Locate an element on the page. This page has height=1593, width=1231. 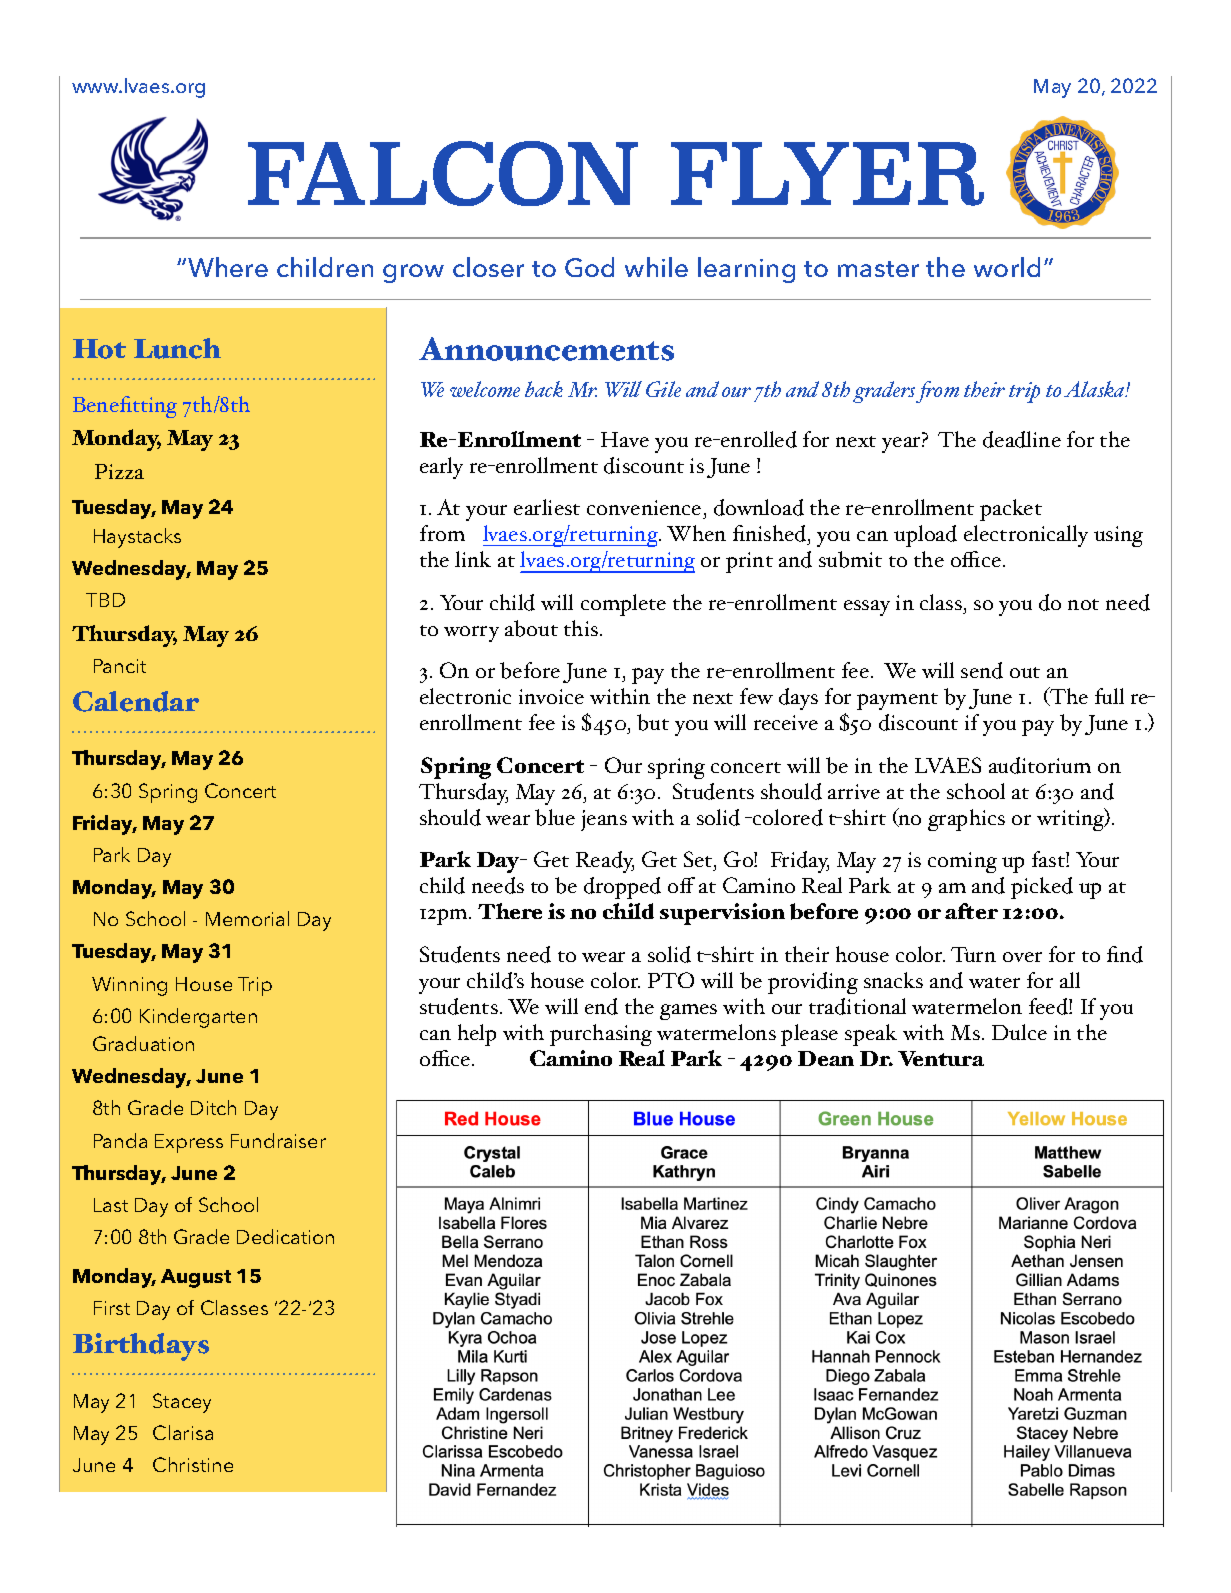
Christine is located at coordinates (193, 1464).
